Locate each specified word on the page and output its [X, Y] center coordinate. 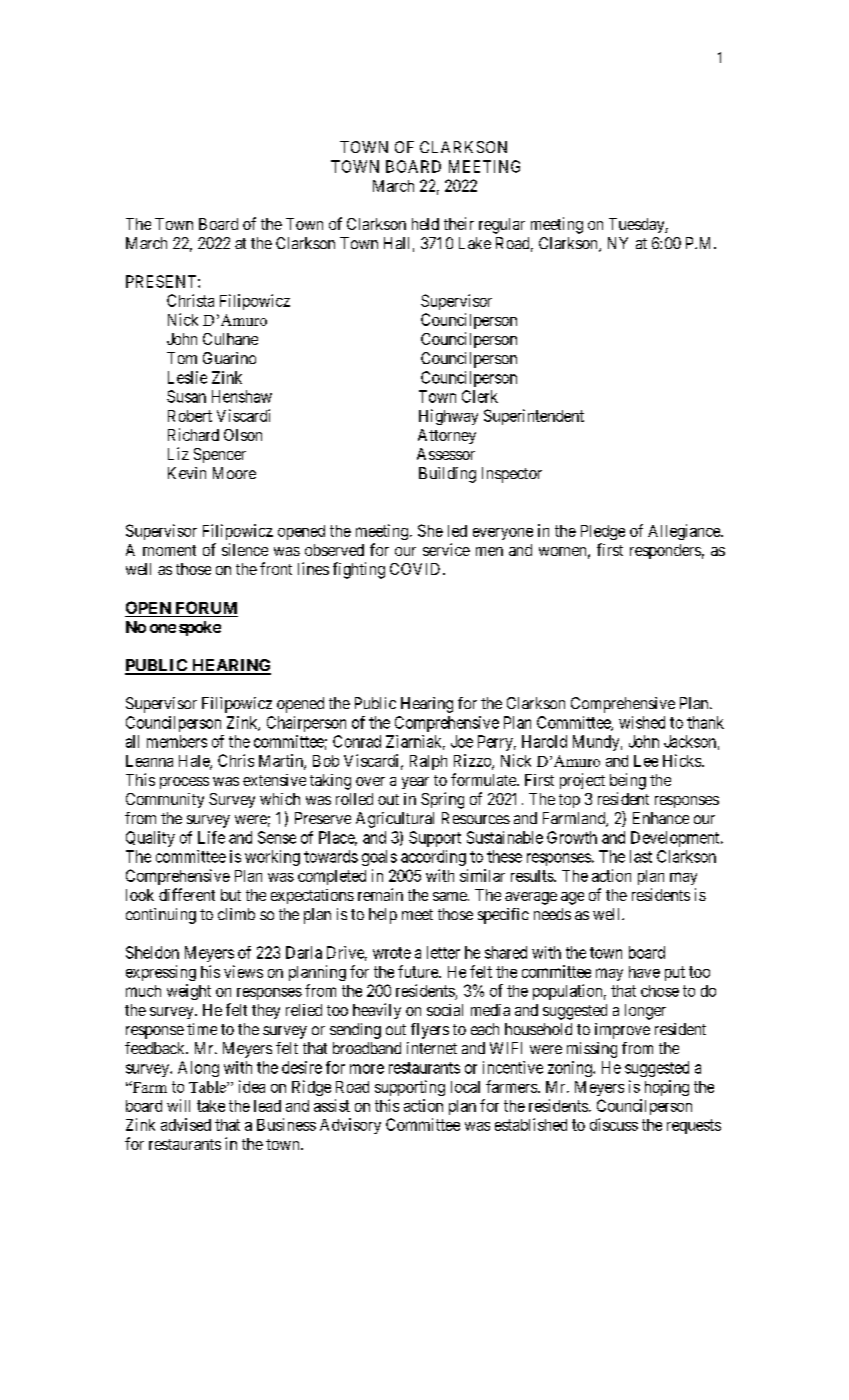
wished [642, 722]
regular [502, 226]
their [459, 223]
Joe [462, 741]
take [211, 1106]
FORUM [205, 609]
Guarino [229, 358]
